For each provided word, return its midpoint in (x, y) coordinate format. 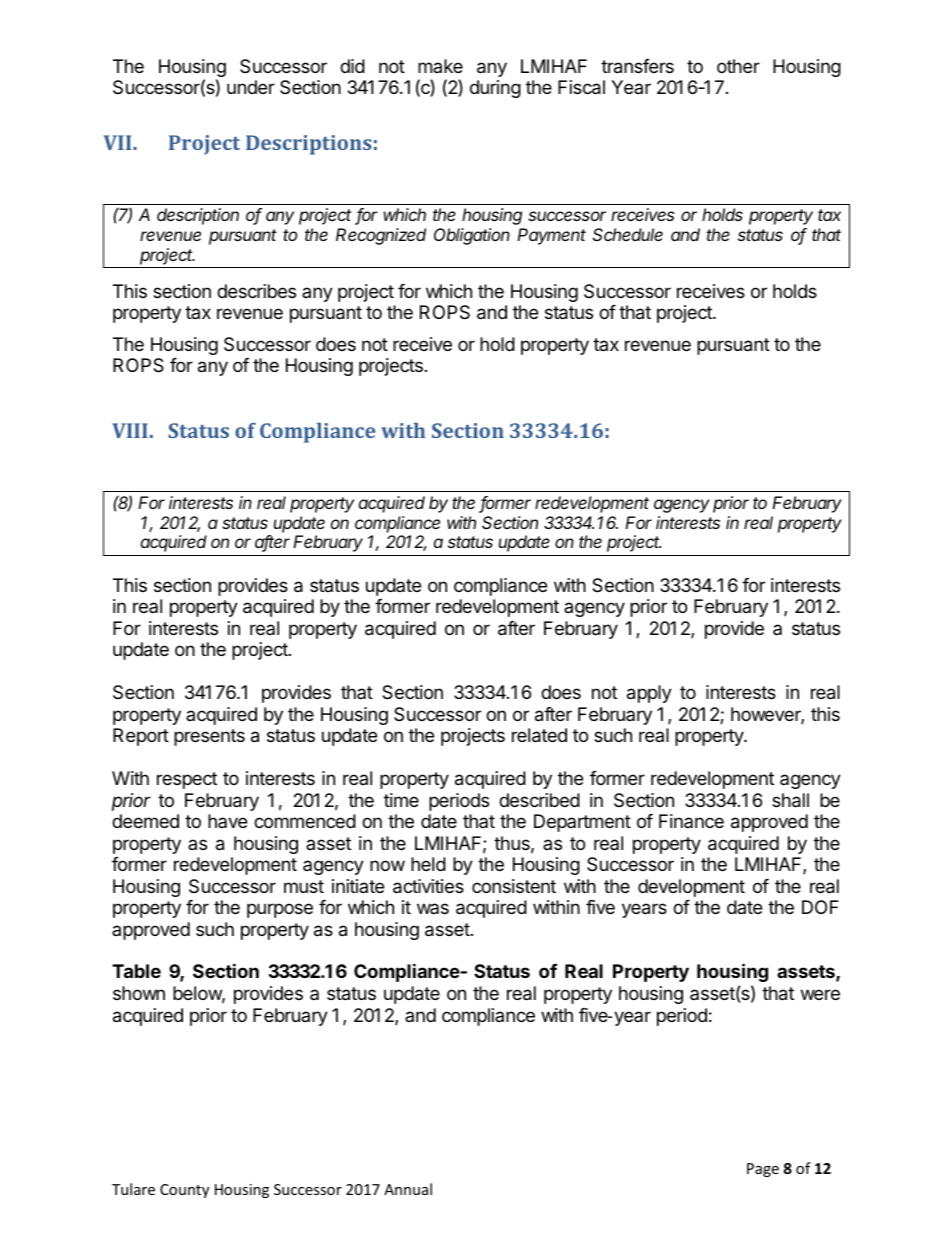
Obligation (472, 236)
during (495, 89)
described (539, 800)
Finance (691, 821)
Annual (408, 1189)
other (738, 66)
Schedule (628, 234)
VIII (130, 430)
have (227, 821)
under (251, 87)
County (184, 1191)
